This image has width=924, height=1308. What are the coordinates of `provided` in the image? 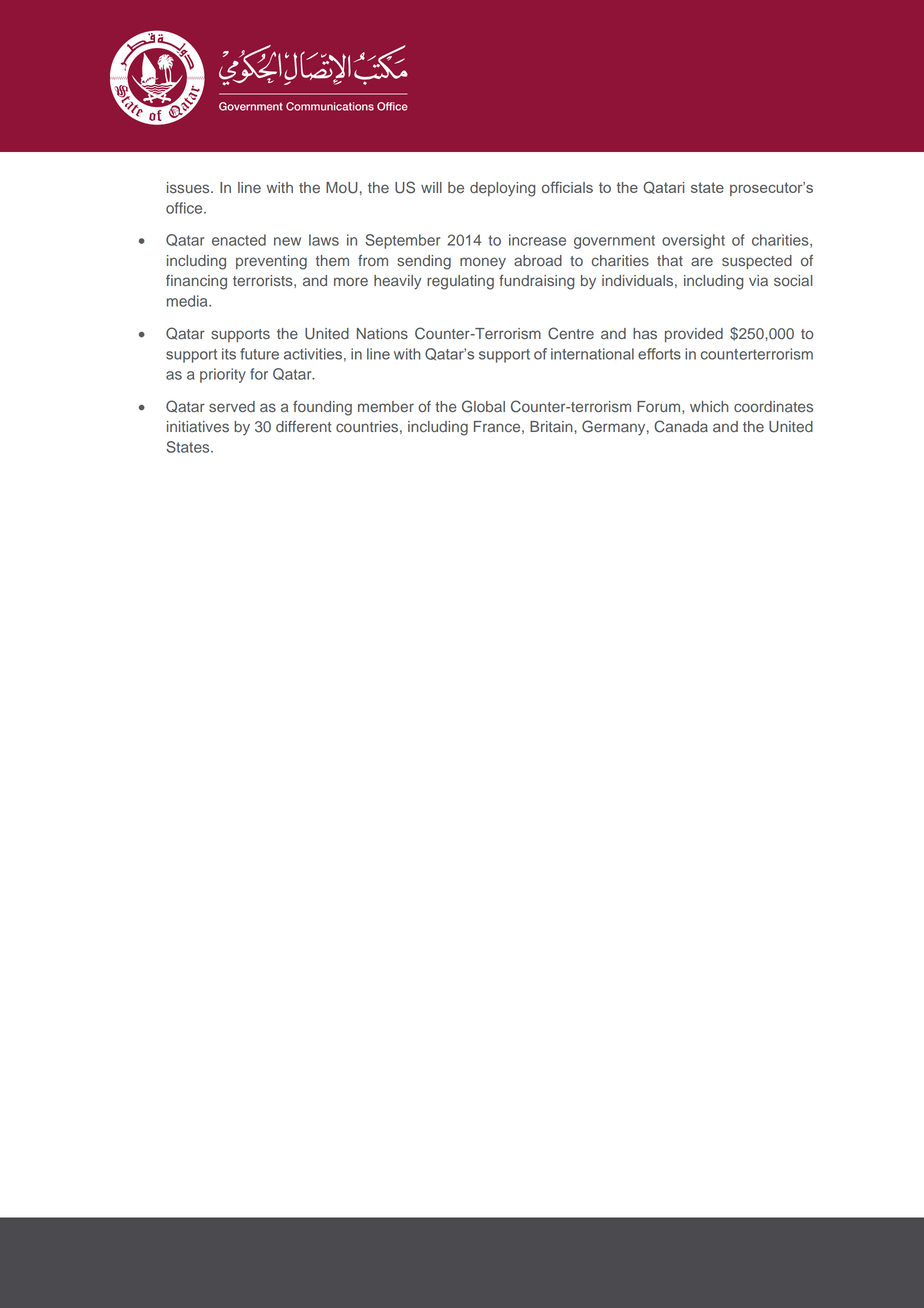 It's located at (694, 335).
